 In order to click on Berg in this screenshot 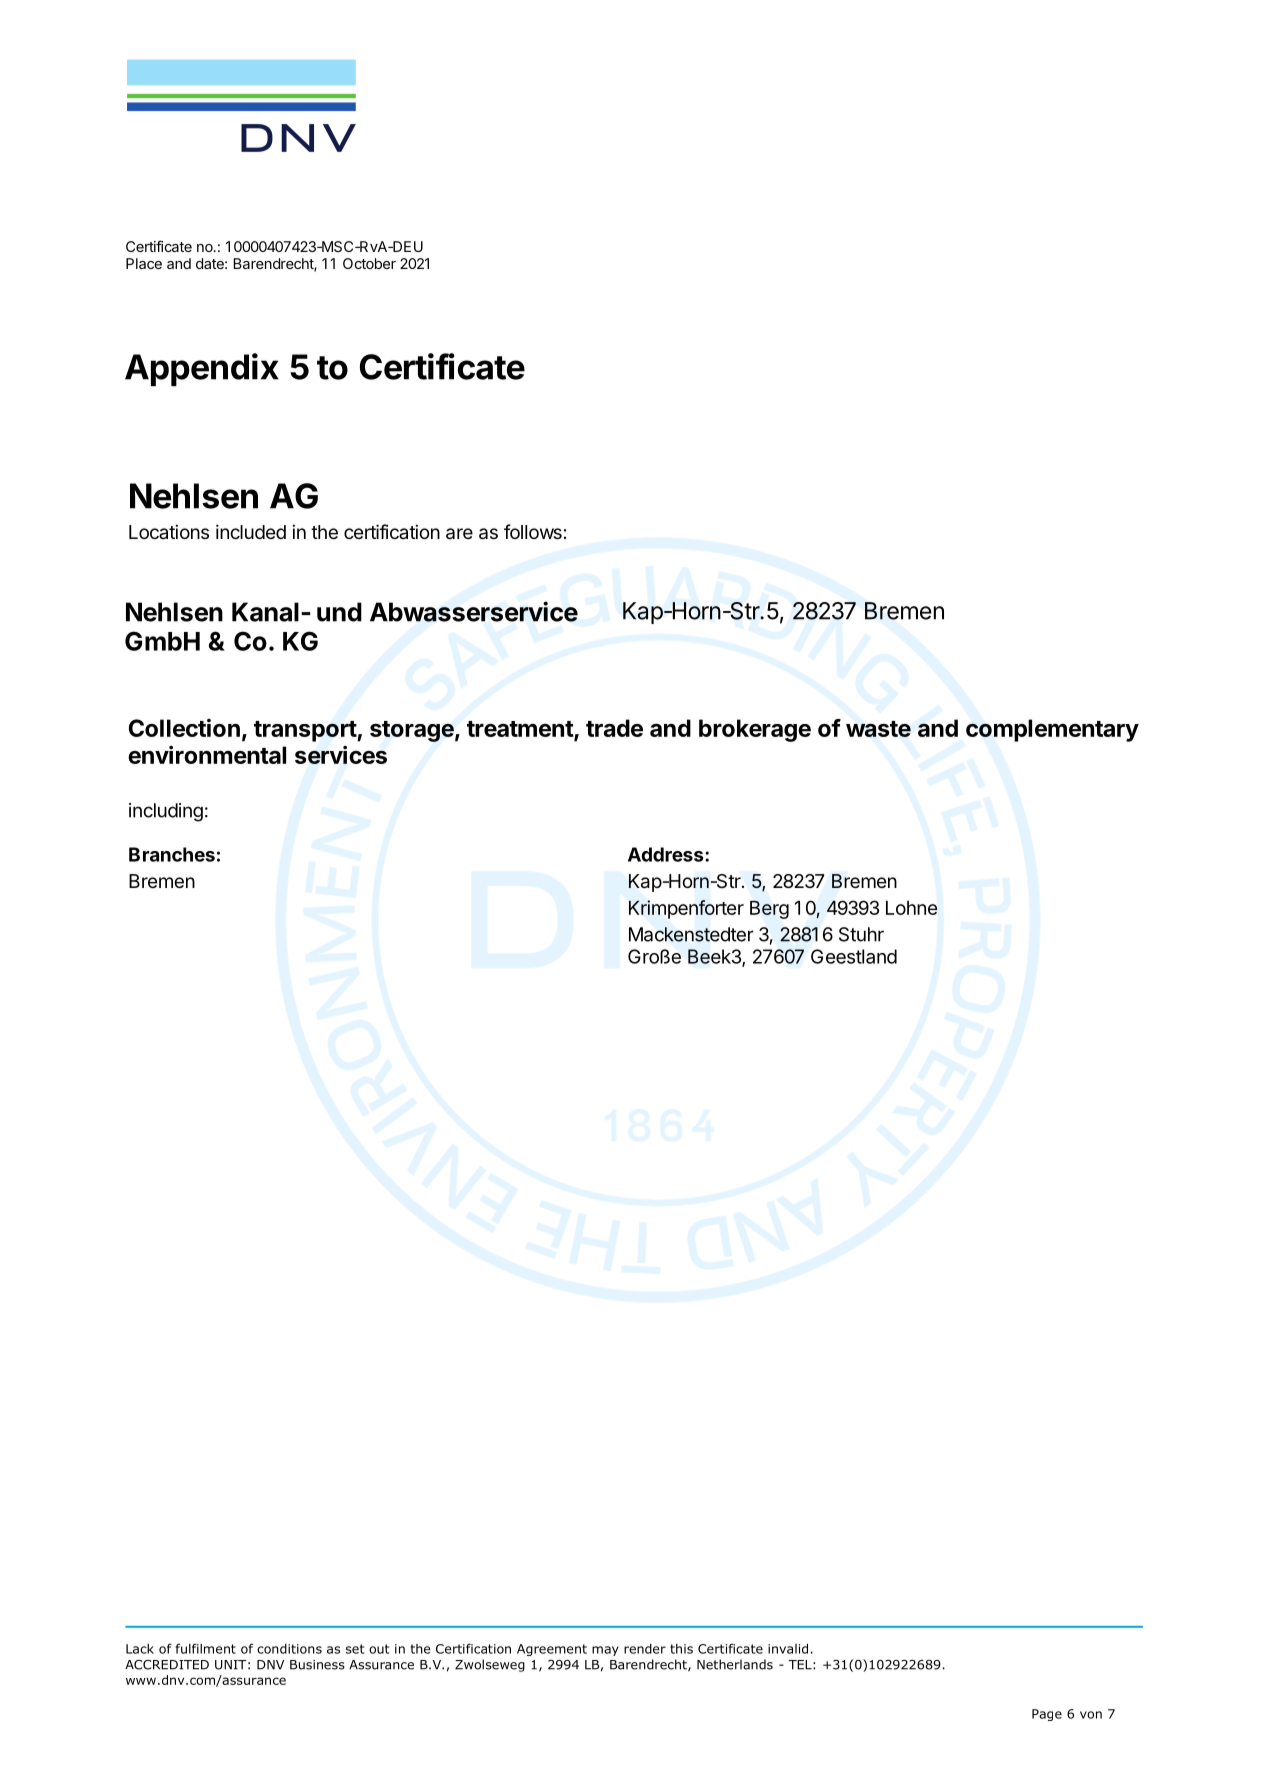, I will do `click(769, 909)`.
